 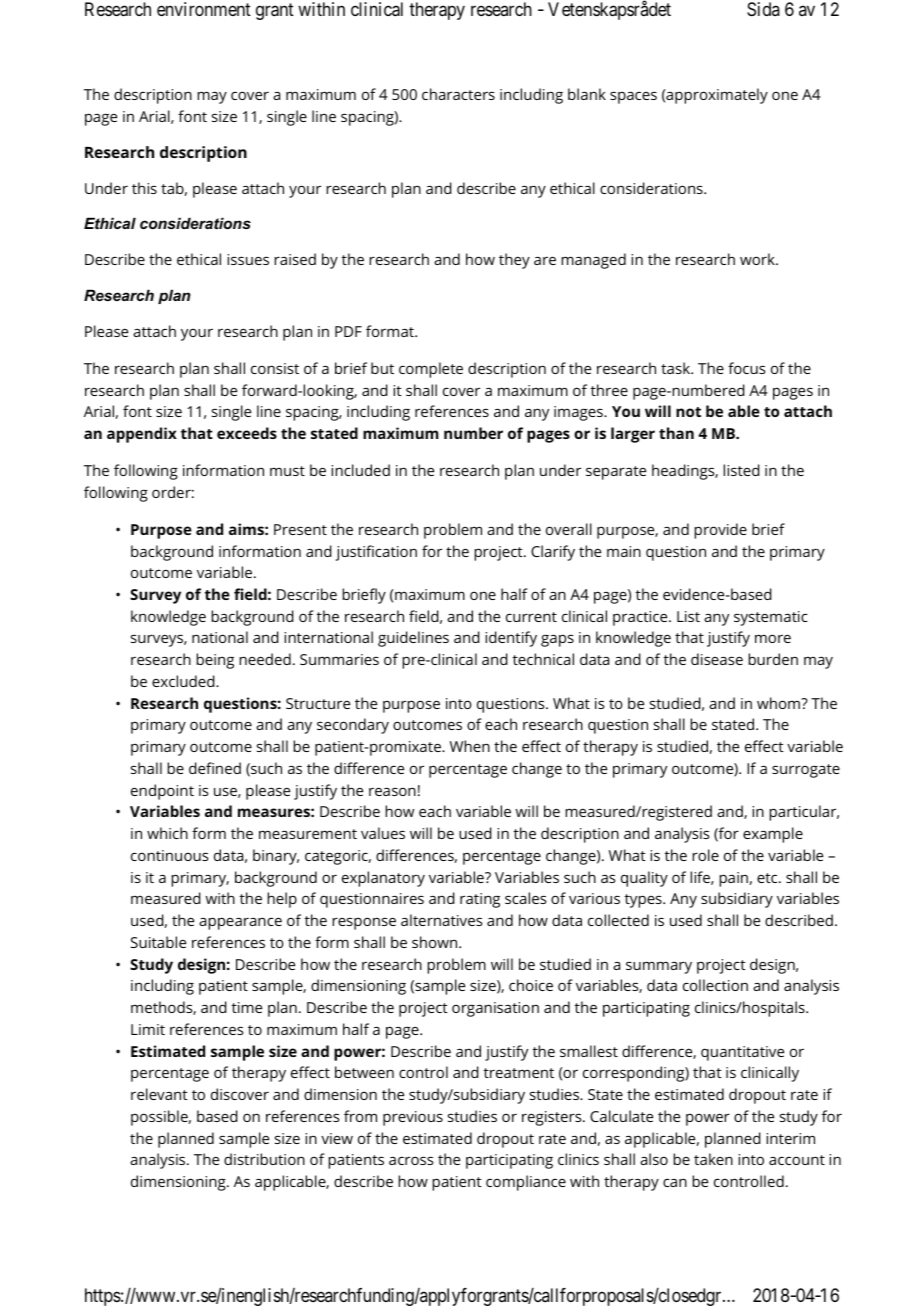 I want to click on across, so click(x=411, y=1160).
